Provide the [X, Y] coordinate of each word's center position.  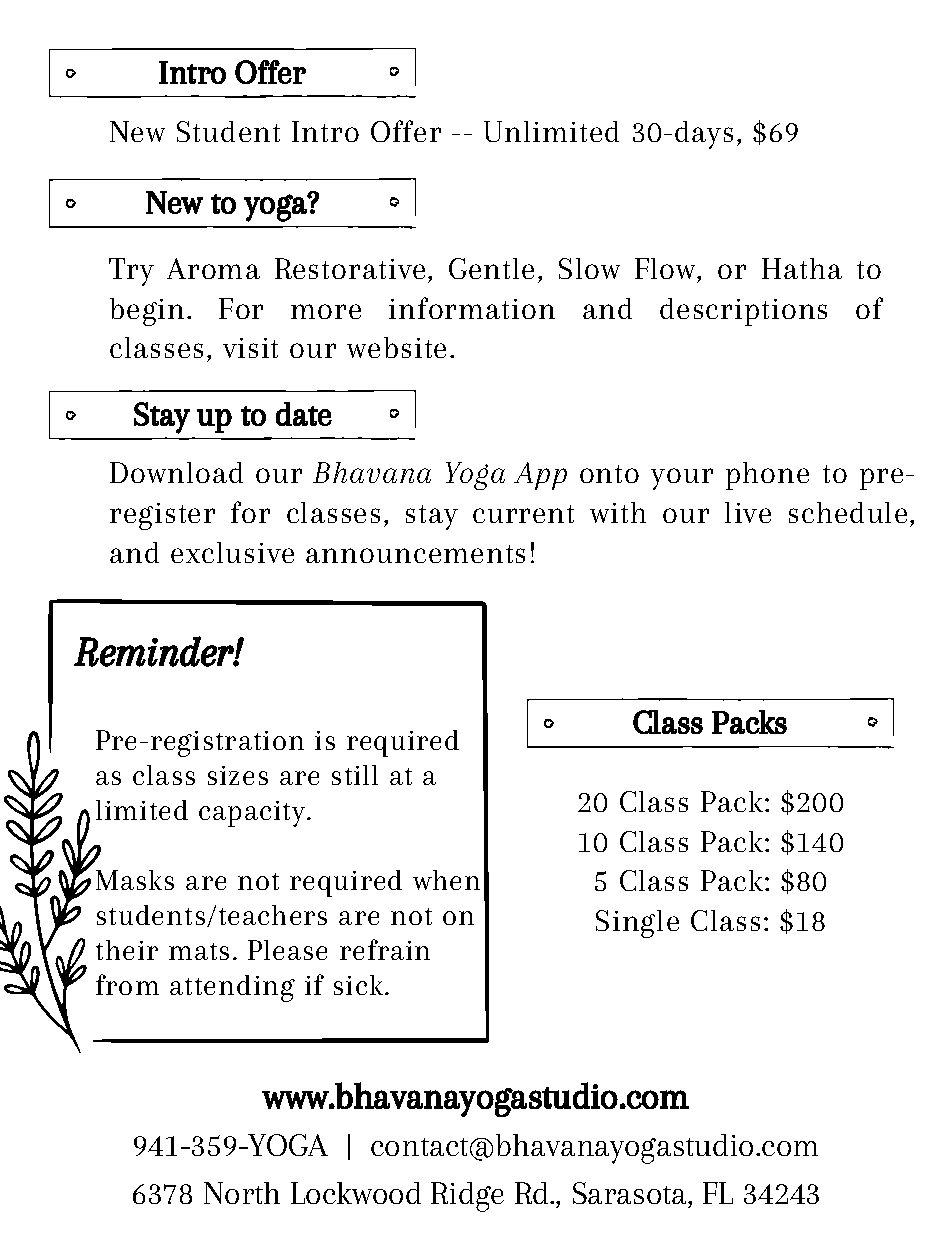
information [472, 308]
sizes [238, 775]
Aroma [213, 268]
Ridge [467, 1197]
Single [637, 924]
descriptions [743, 312]
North [242, 1193]
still [355, 775]
